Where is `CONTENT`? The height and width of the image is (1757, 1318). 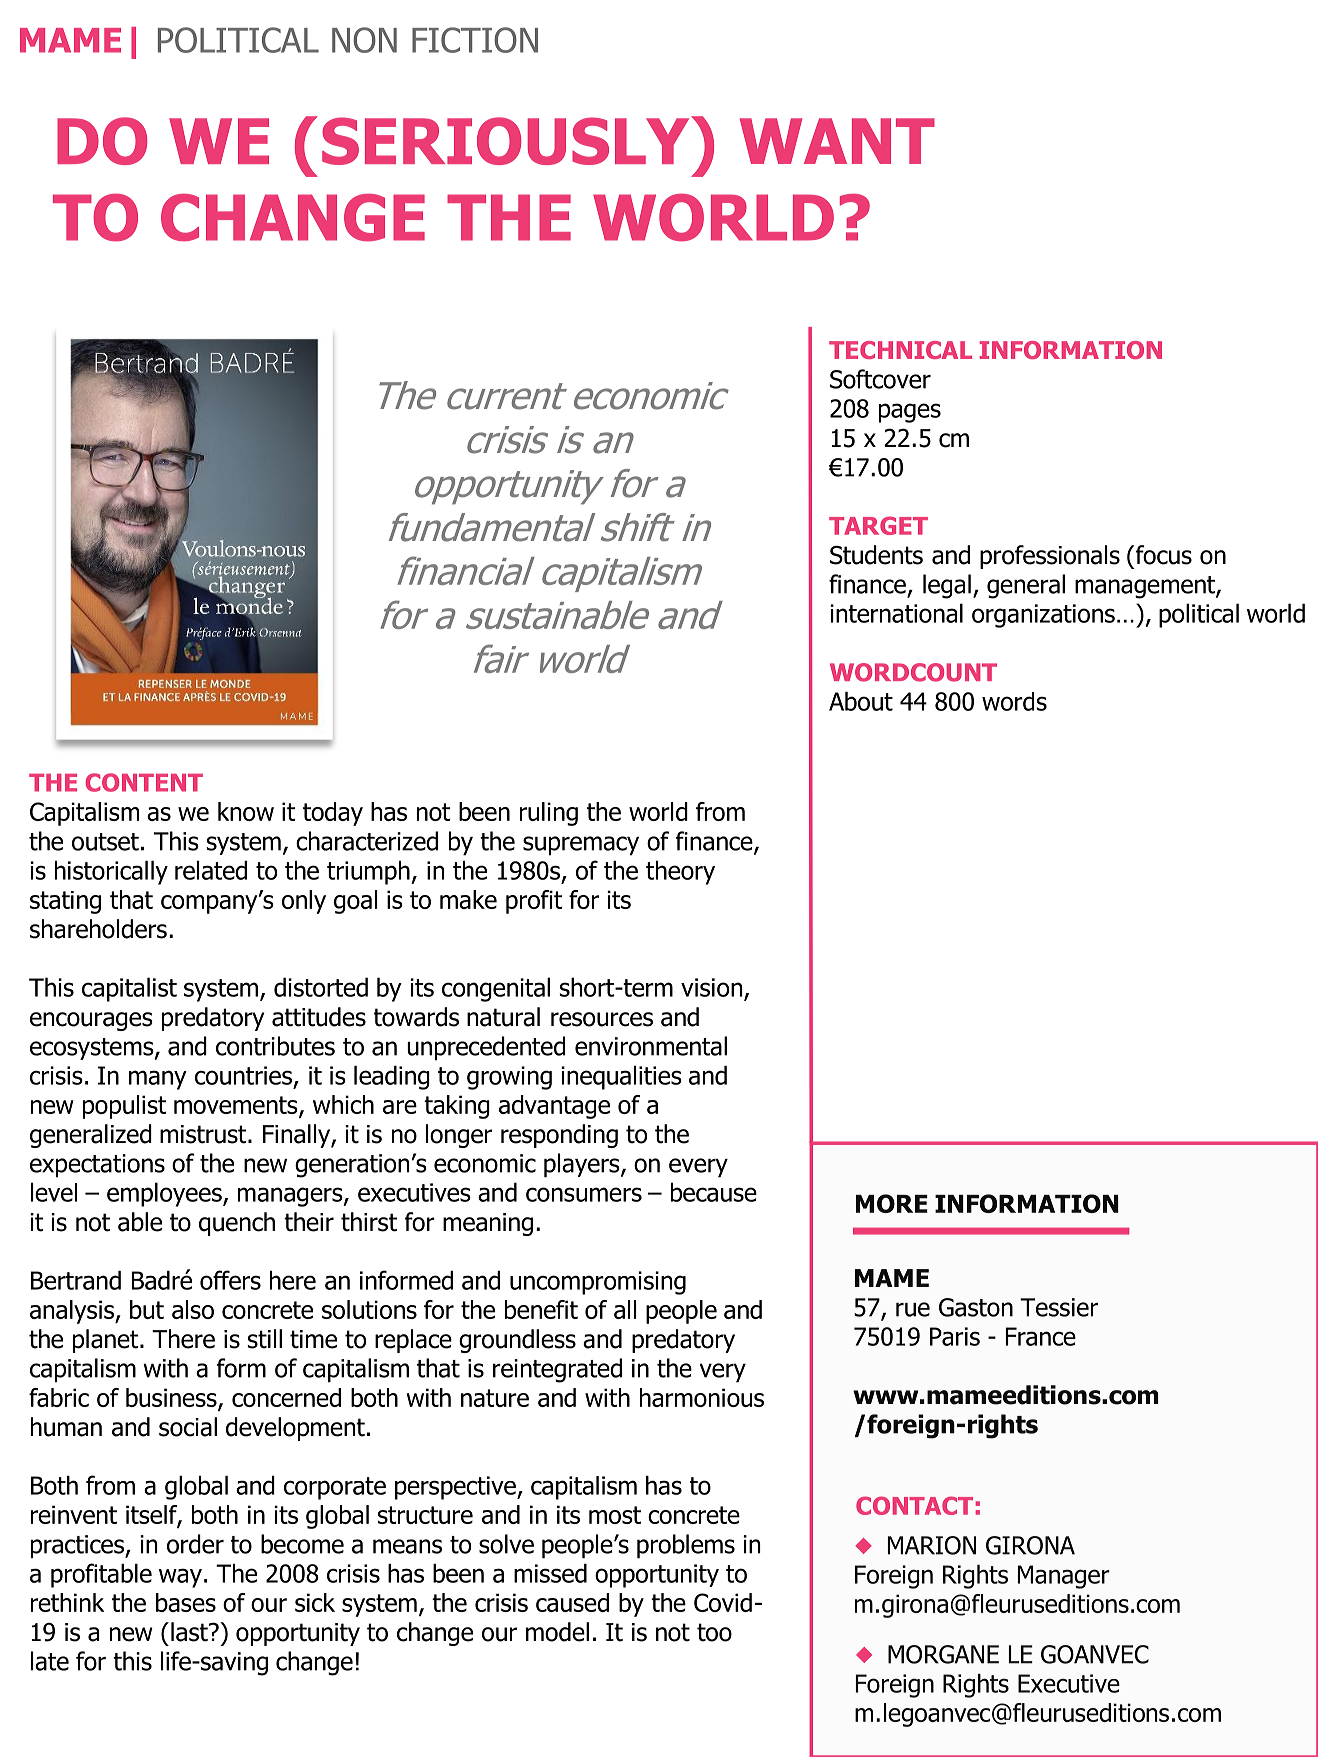
CONTENT is located at coordinates (144, 782).
